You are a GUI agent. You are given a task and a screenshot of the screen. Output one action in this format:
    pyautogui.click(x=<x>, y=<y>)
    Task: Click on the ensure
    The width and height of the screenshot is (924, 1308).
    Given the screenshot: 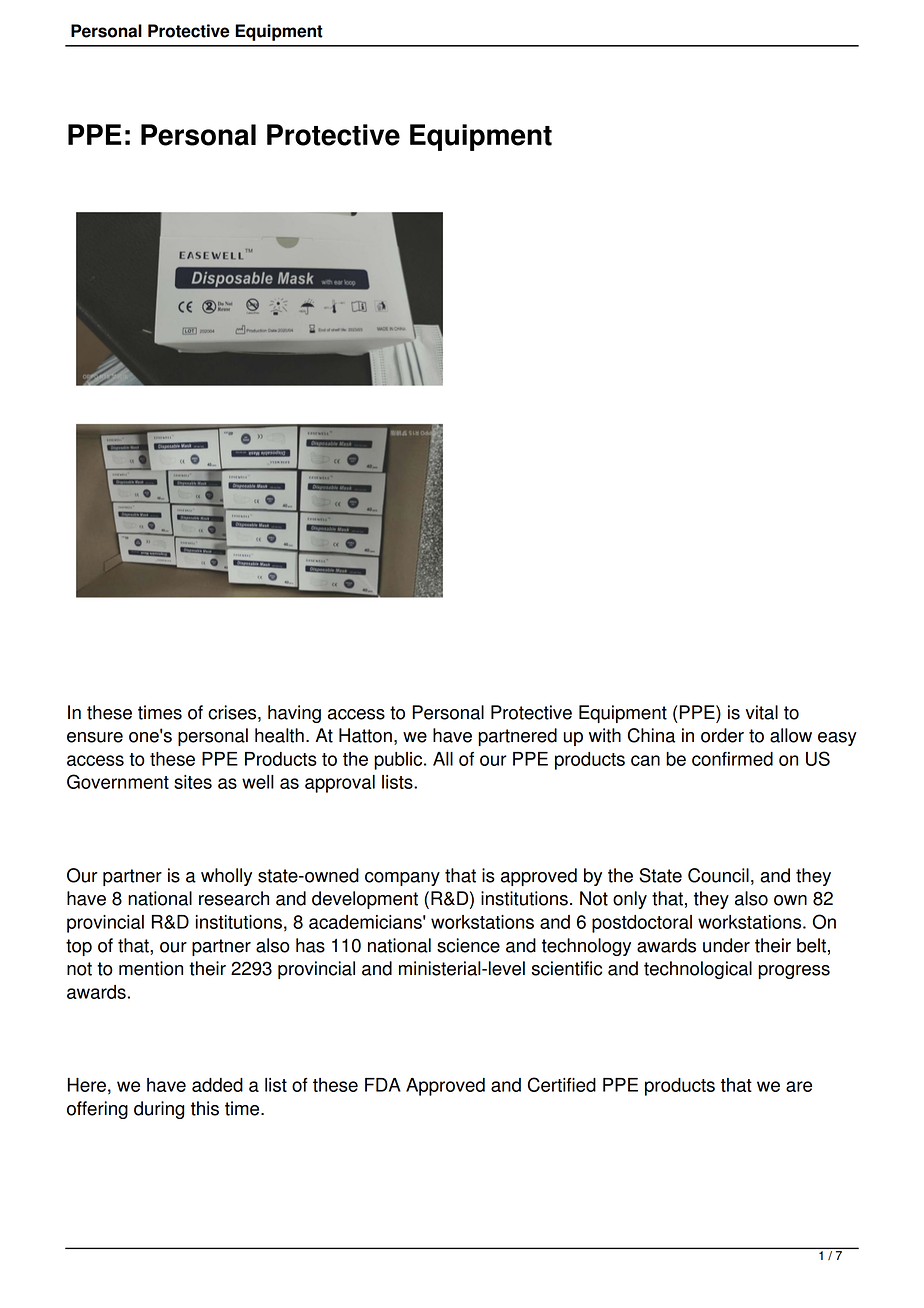 What is the action you would take?
    pyautogui.click(x=95, y=737)
